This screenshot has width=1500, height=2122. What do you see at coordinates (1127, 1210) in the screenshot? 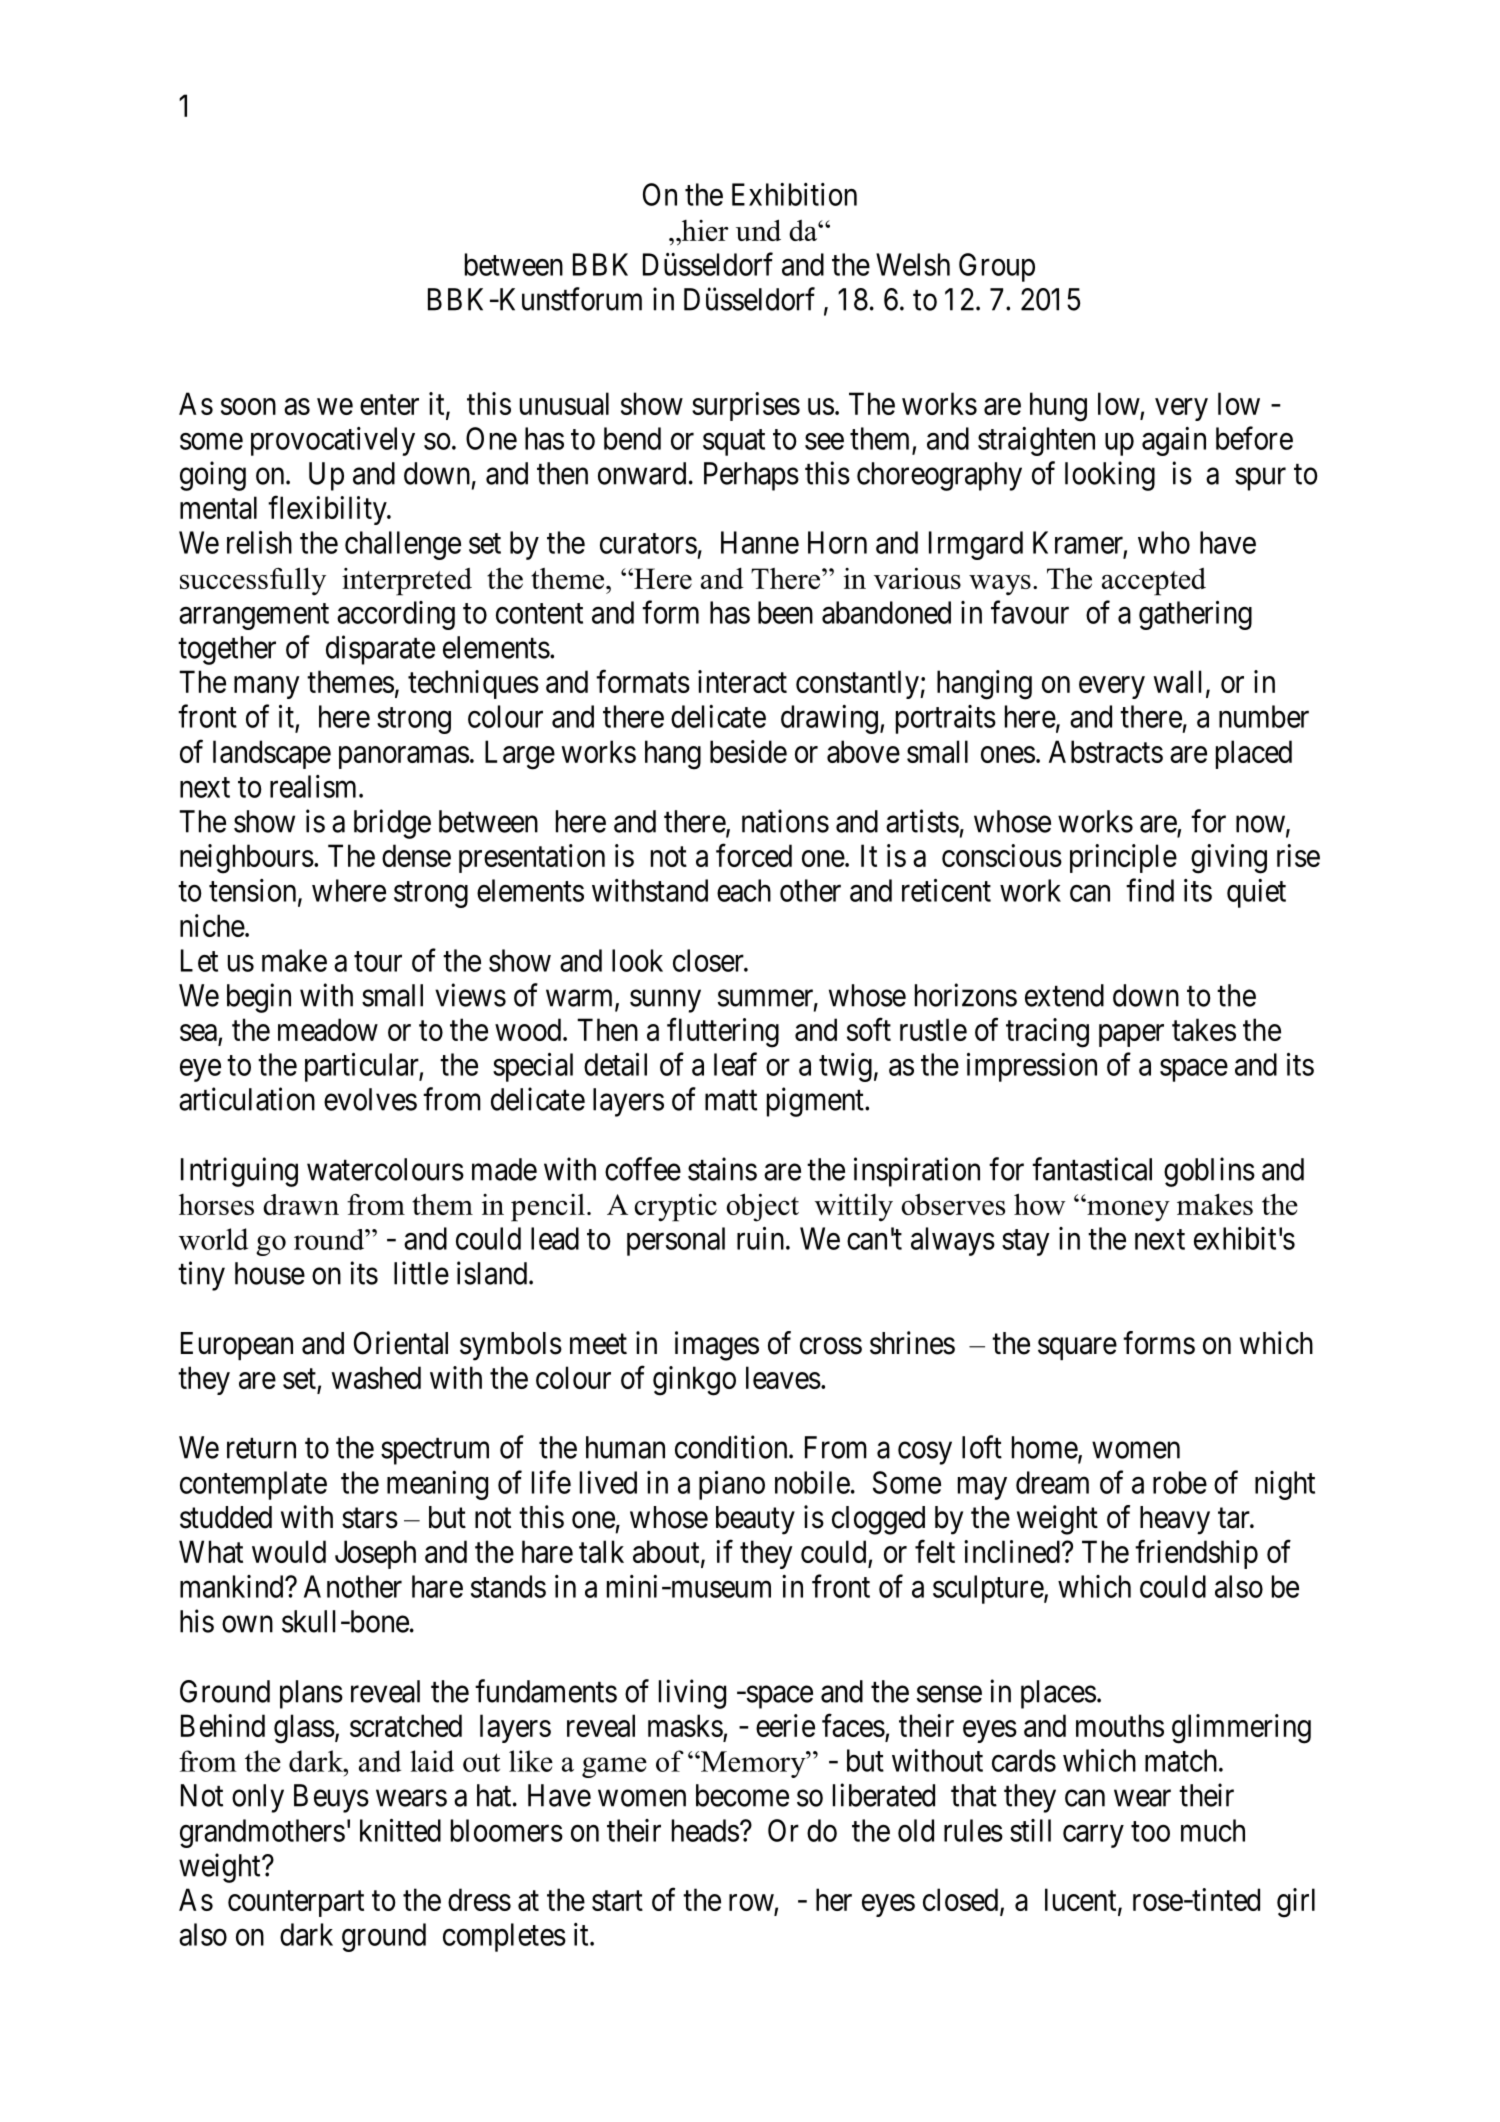
I see `money` at bounding box center [1127, 1210].
